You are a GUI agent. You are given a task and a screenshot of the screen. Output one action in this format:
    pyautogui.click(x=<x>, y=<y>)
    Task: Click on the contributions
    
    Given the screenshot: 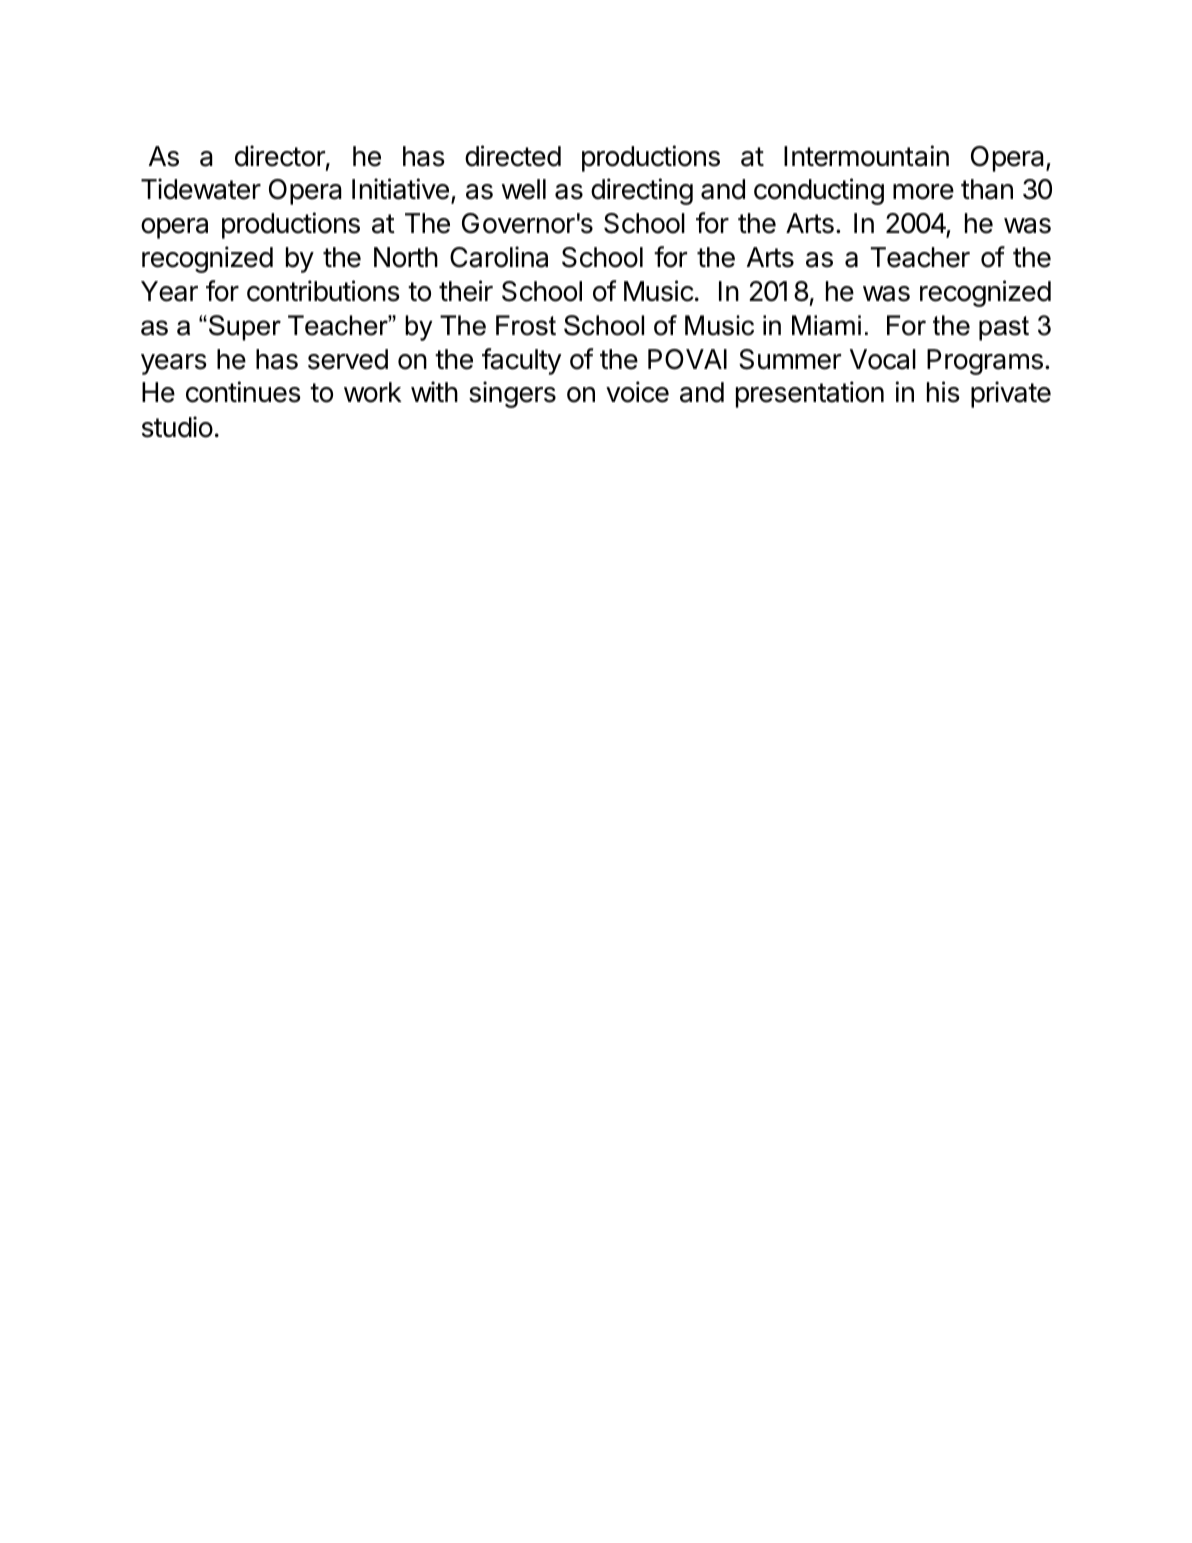 What is the action you would take?
    pyautogui.click(x=323, y=291)
